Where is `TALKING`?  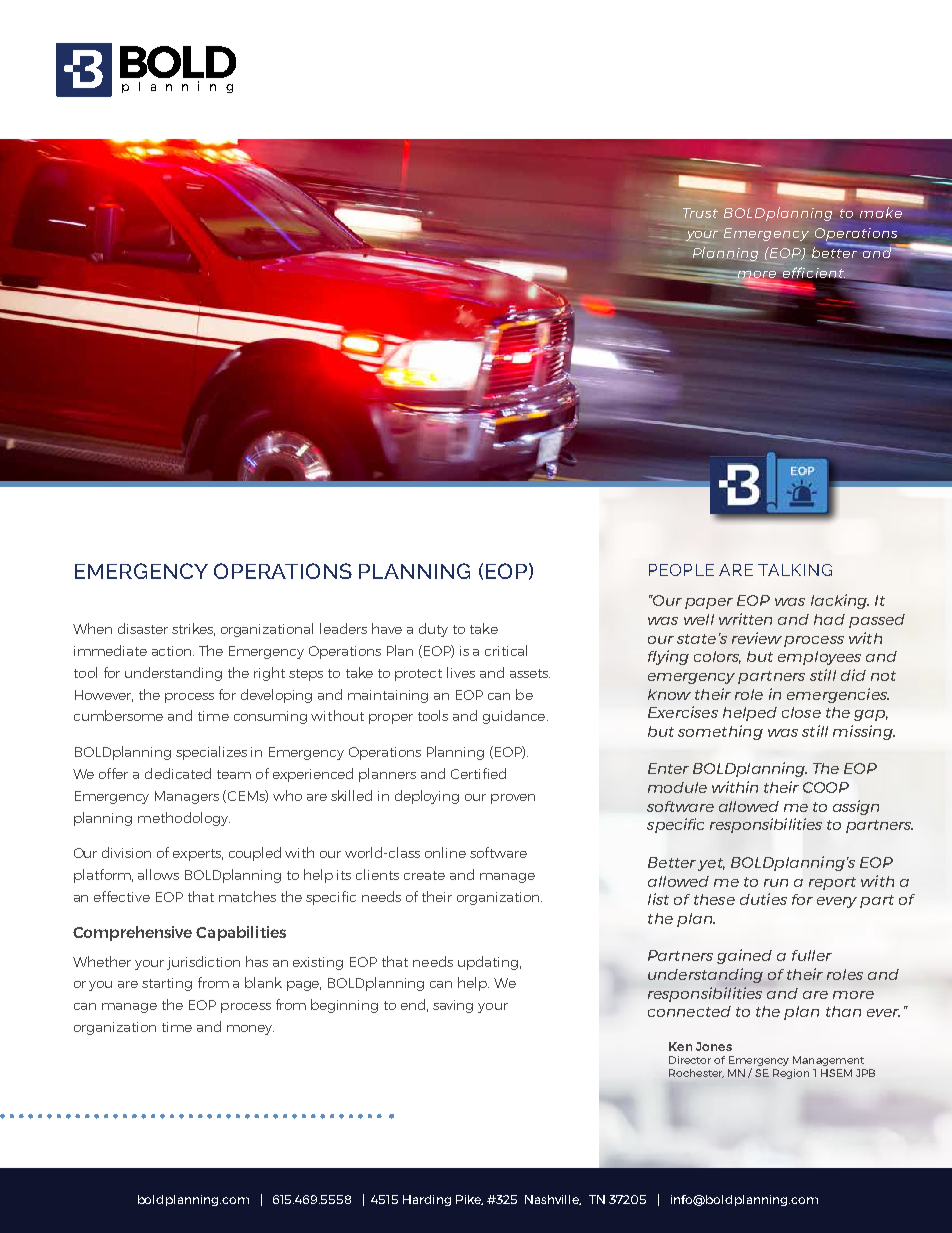 TALKING is located at coordinates (795, 570).
